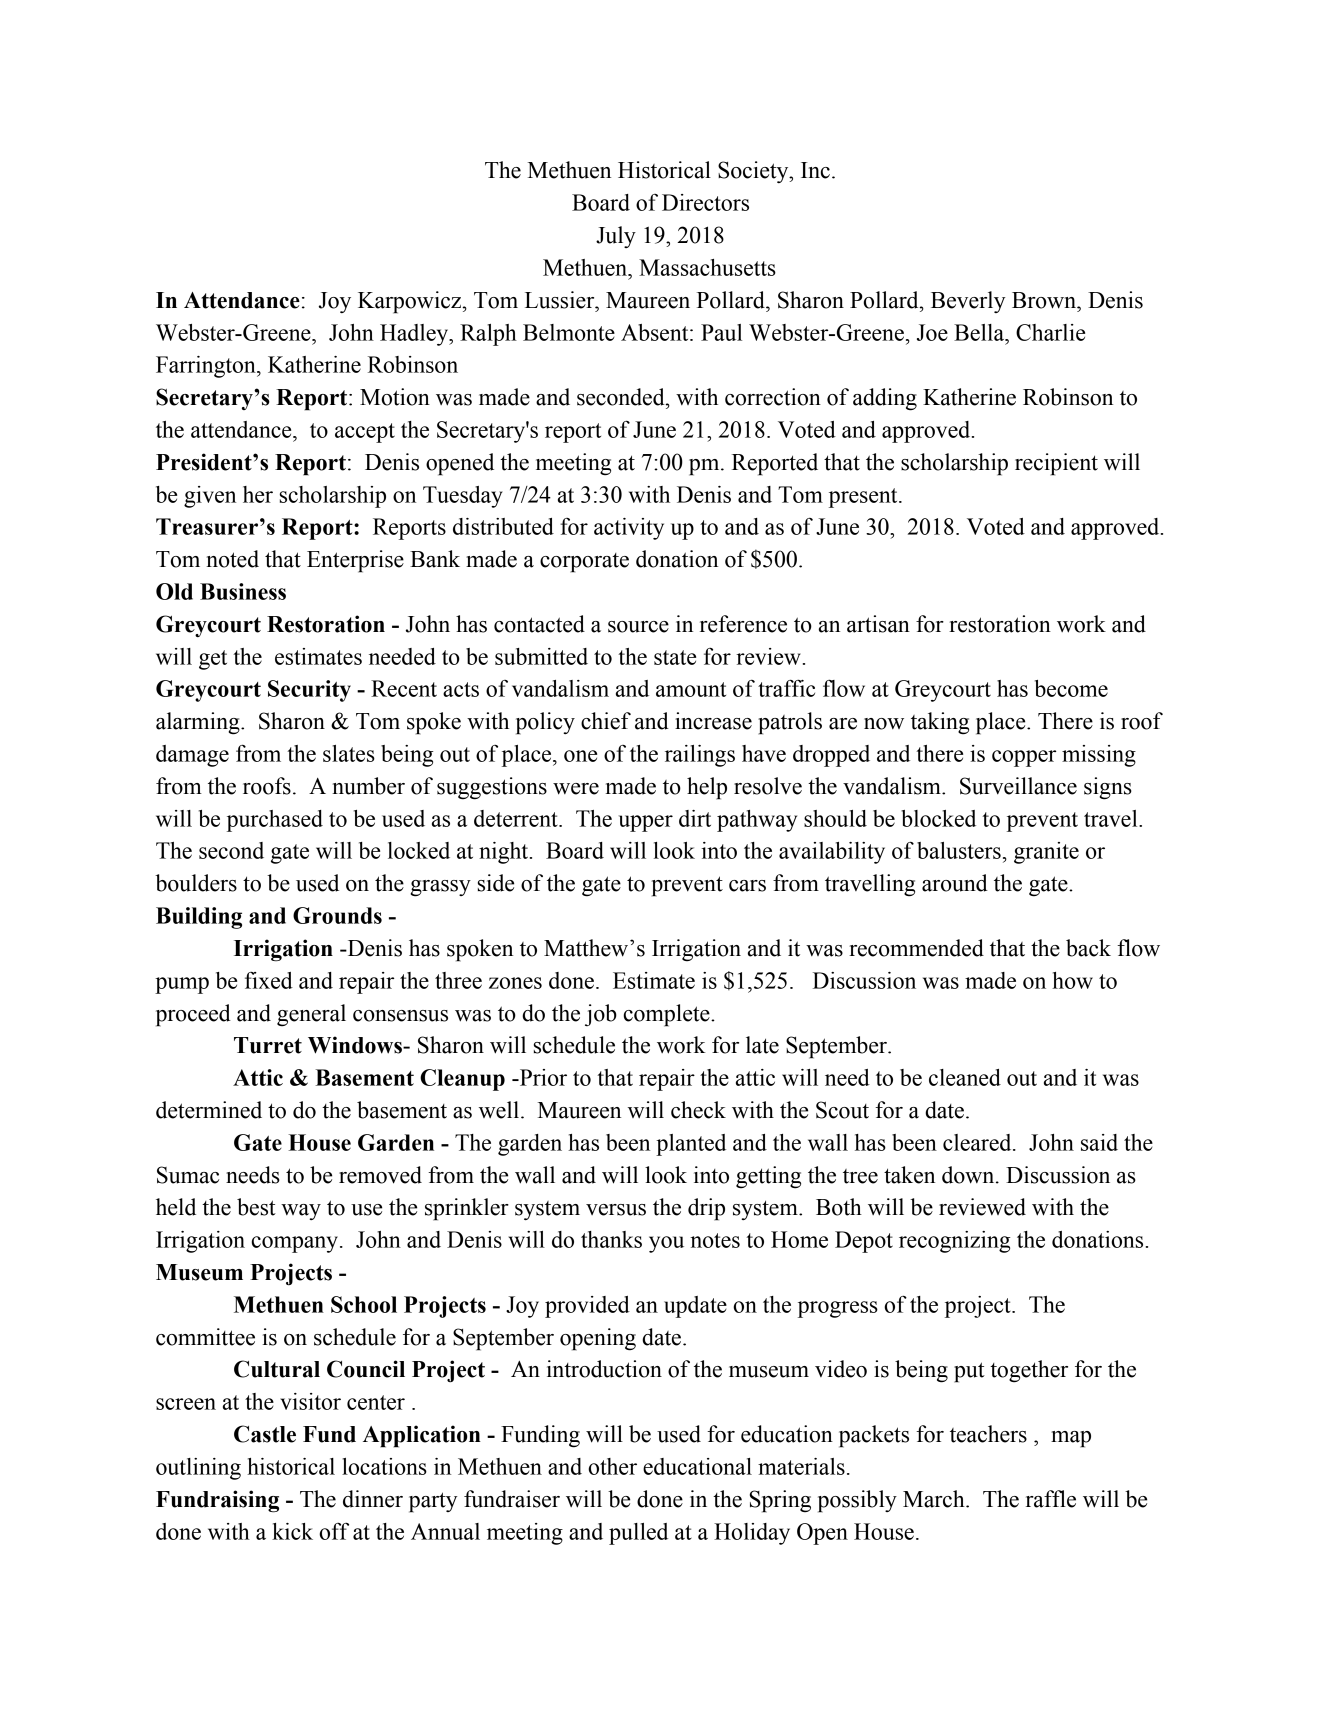  I want to click on raffle, so click(1051, 1499).
